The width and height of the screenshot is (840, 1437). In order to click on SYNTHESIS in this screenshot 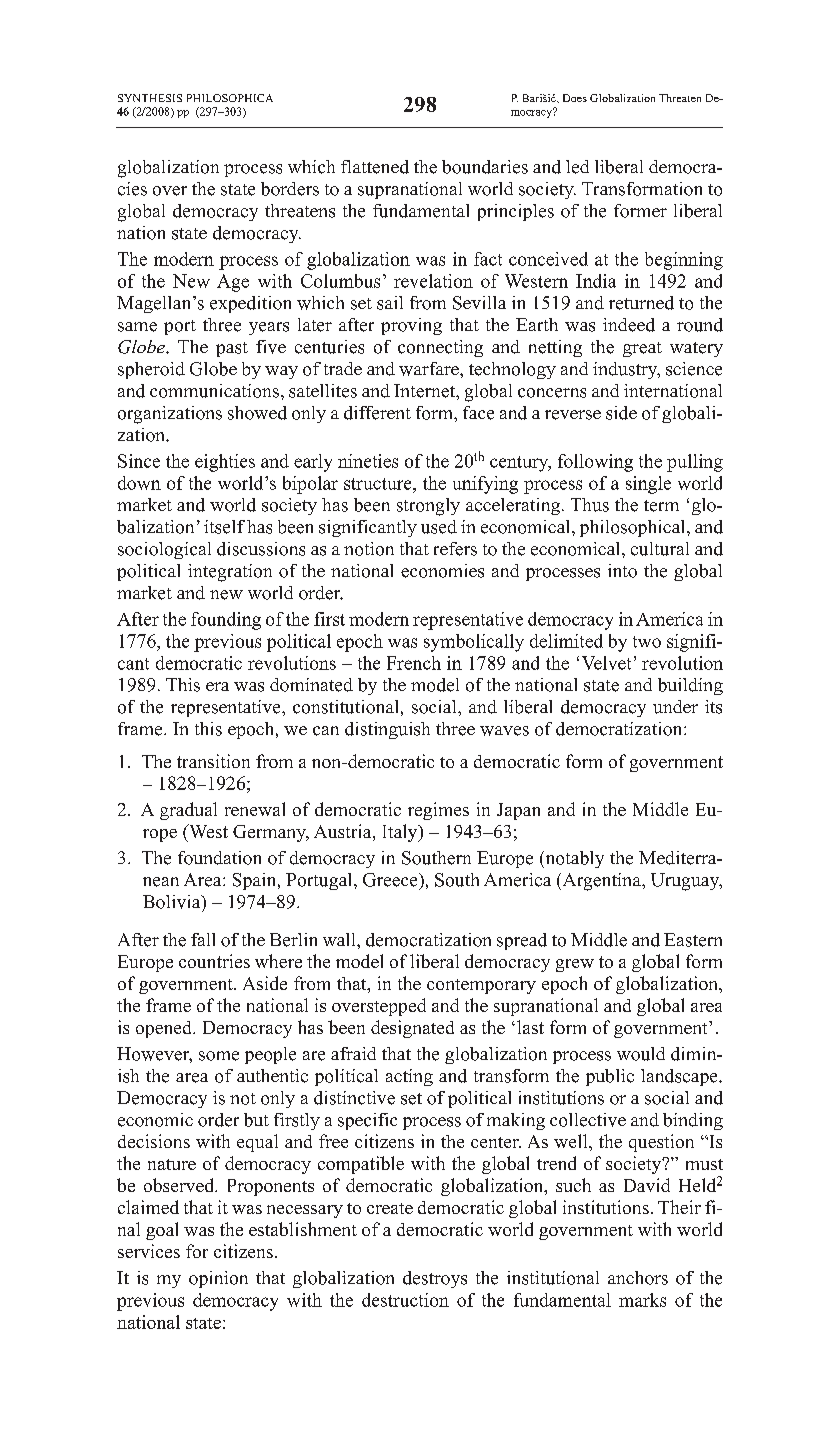, I will do `click(150, 98)`.
